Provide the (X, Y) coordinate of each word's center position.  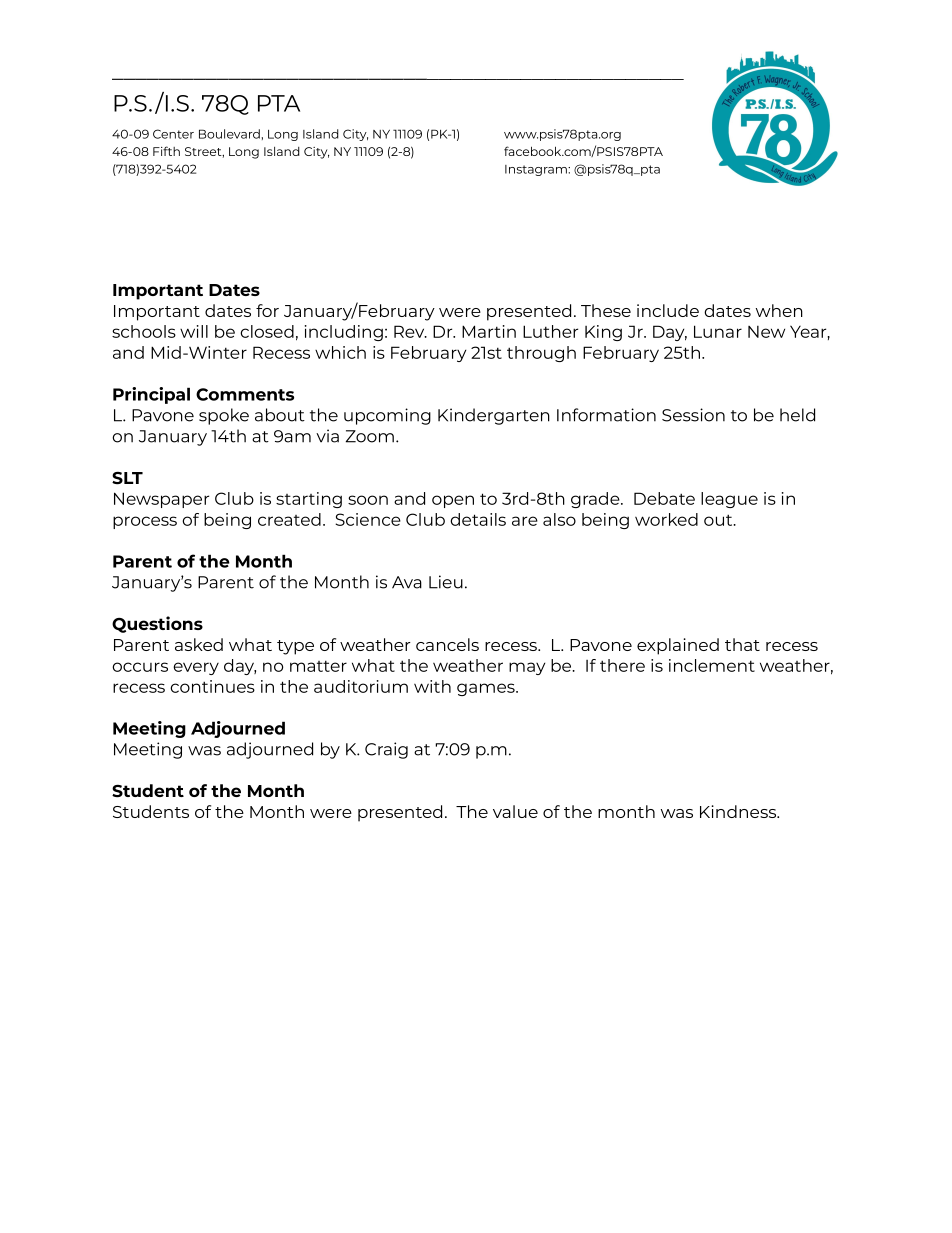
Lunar (718, 331)
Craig (386, 750)
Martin (489, 331)
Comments (245, 394)
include (668, 310)
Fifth (166, 151)
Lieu (446, 582)
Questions (157, 624)
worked (666, 519)
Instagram (537, 170)
